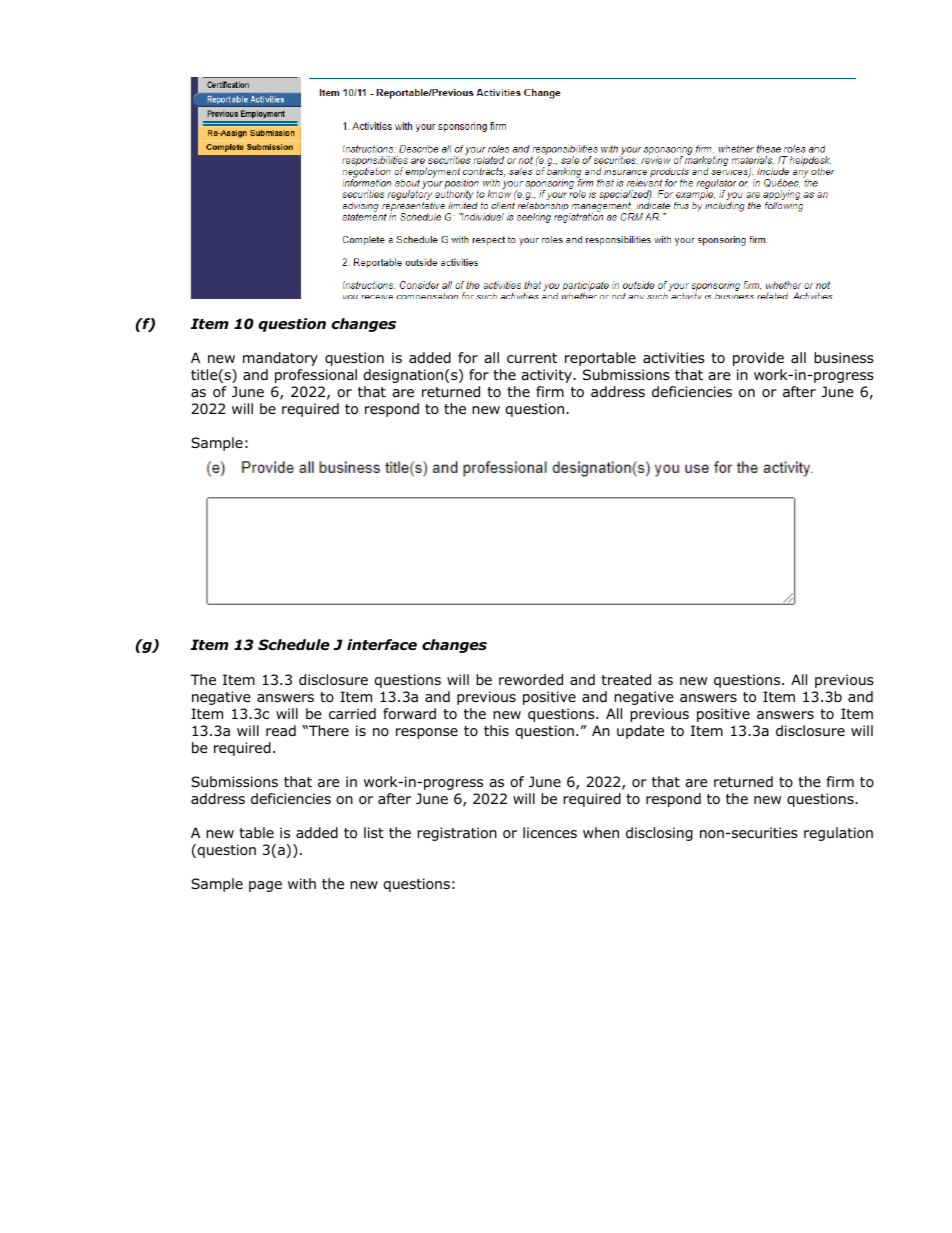  What do you see at coordinates (547, 376) in the image?
I see `activity` at bounding box center [547, 376].
